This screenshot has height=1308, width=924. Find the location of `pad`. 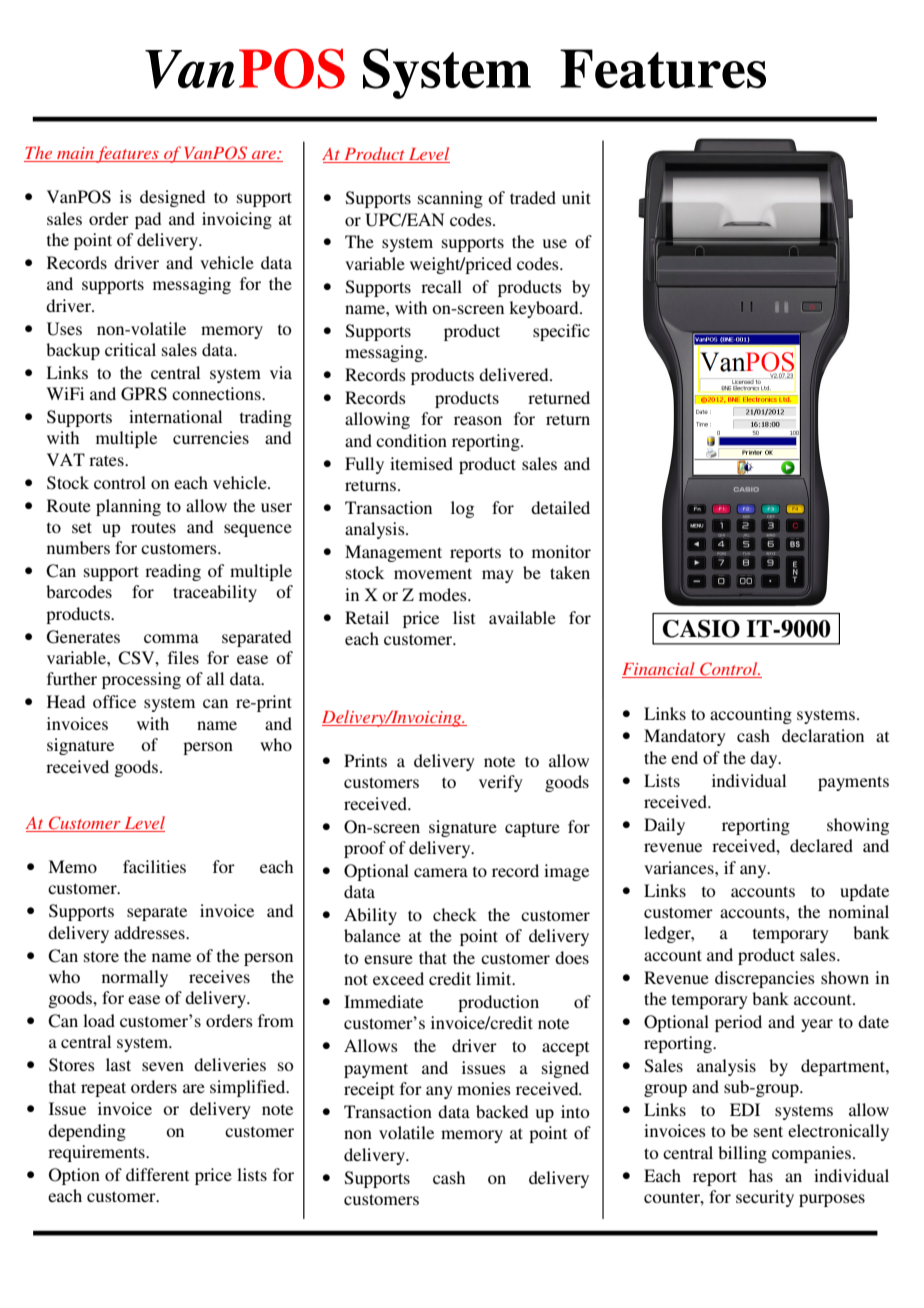

pad is located at coordinates (148, 220).
